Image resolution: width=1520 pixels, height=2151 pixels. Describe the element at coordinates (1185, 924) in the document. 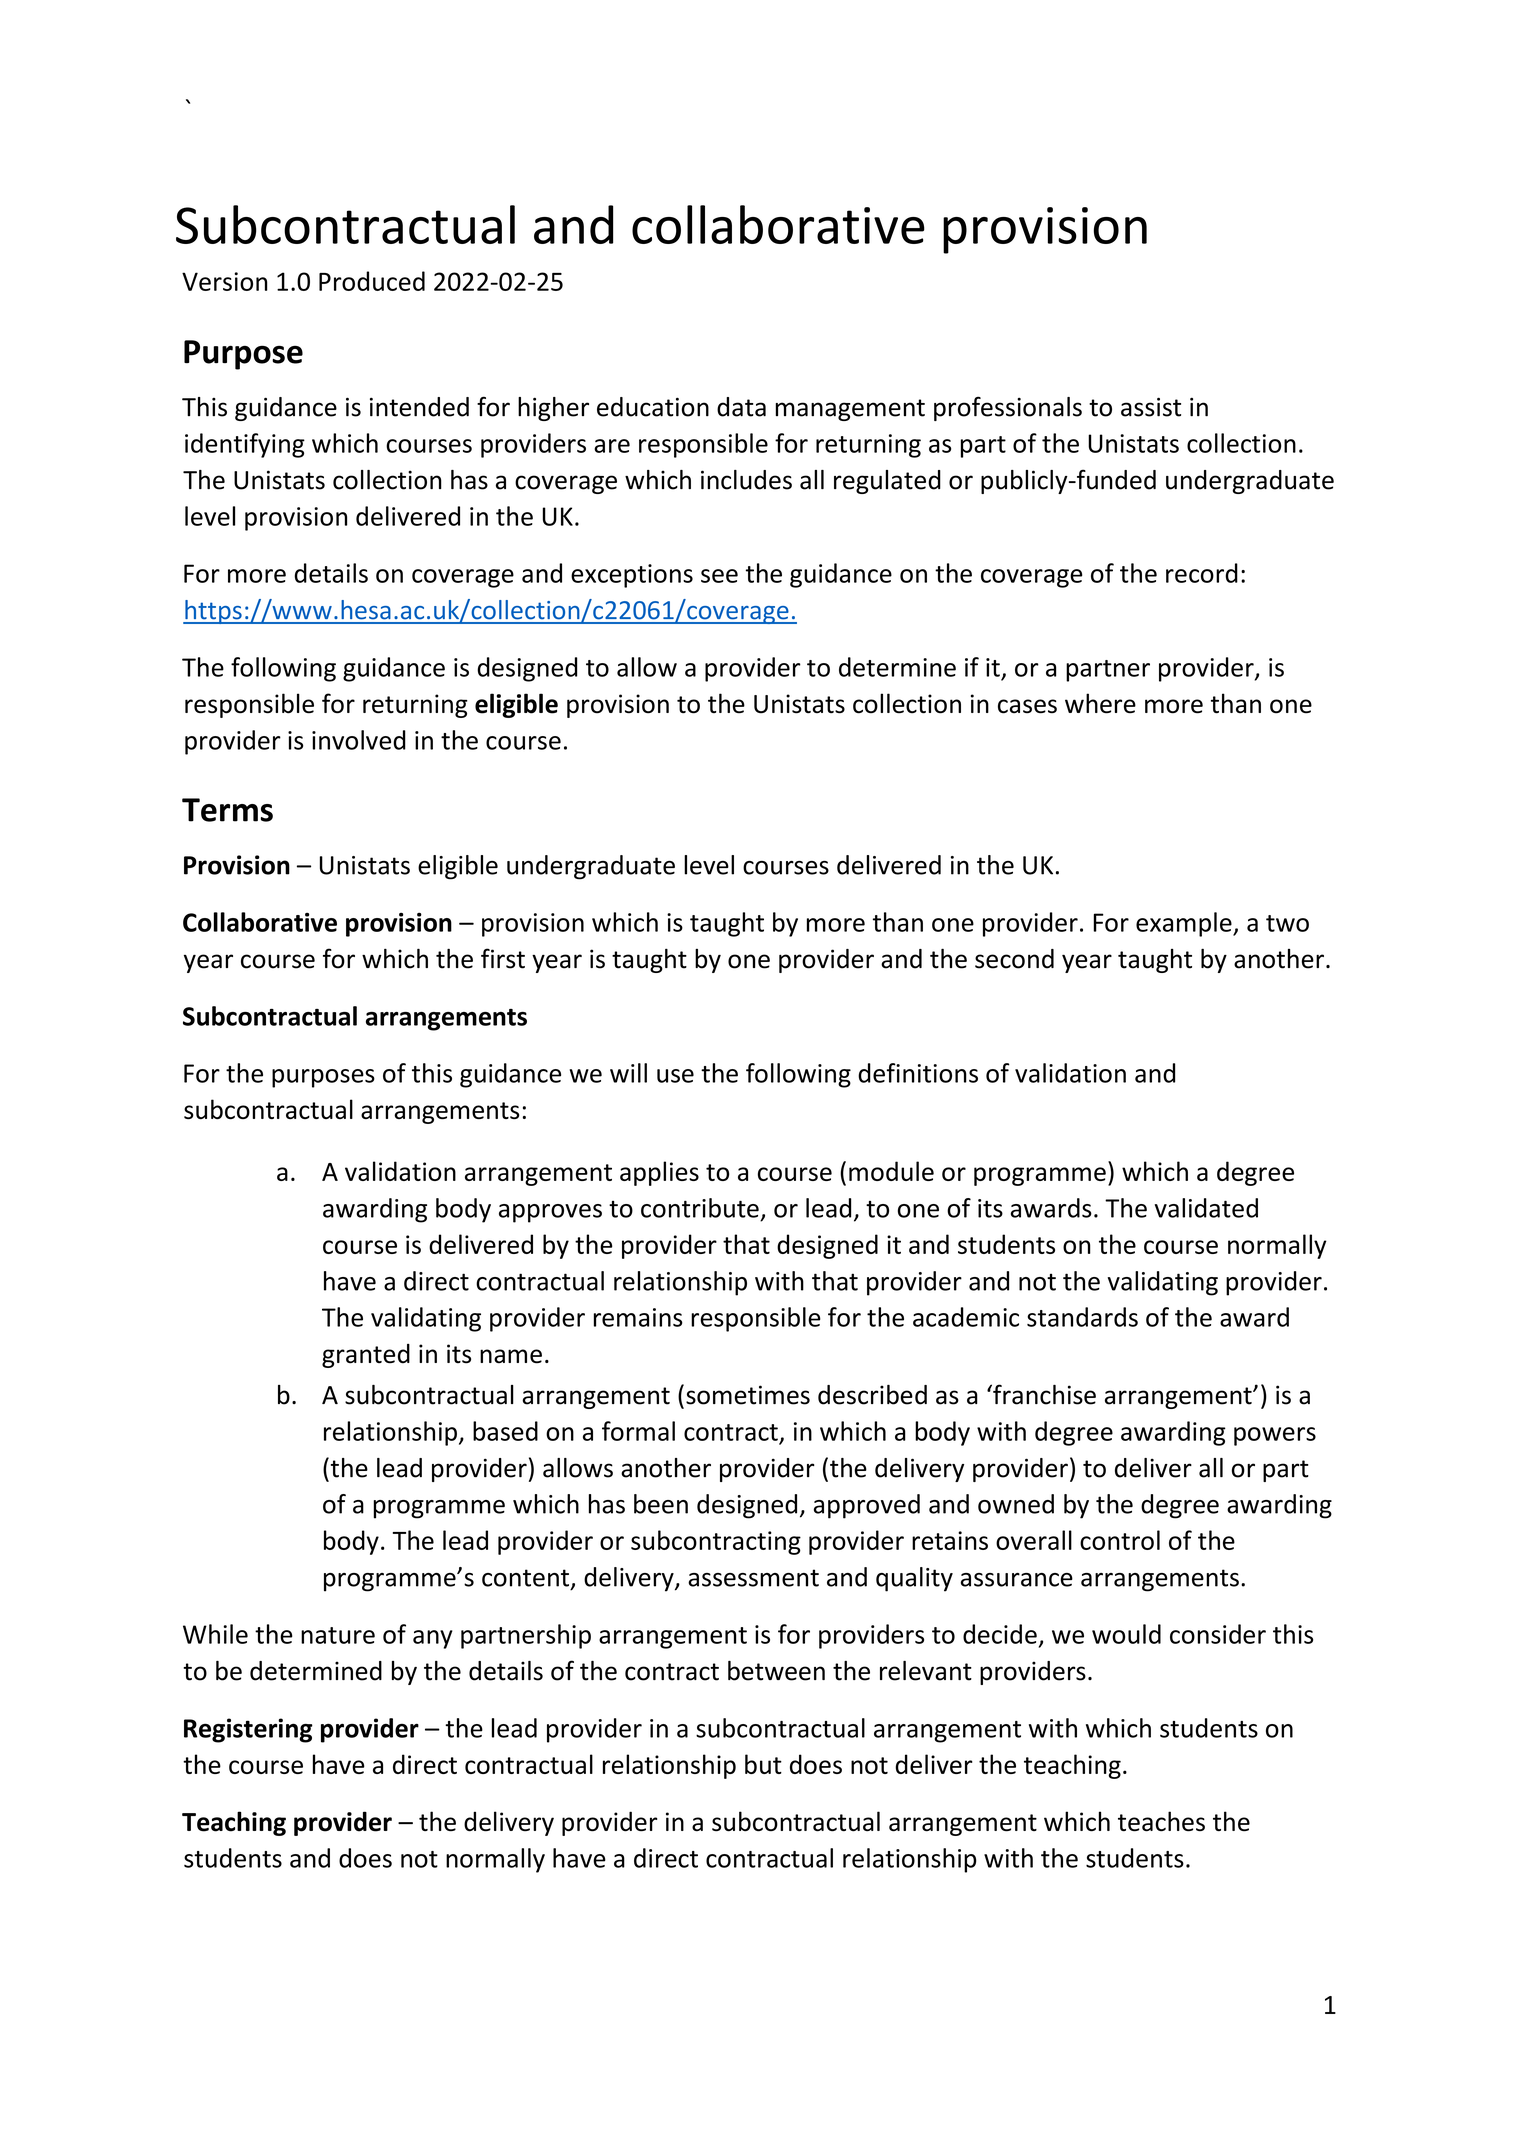

I see `example` at that location.
